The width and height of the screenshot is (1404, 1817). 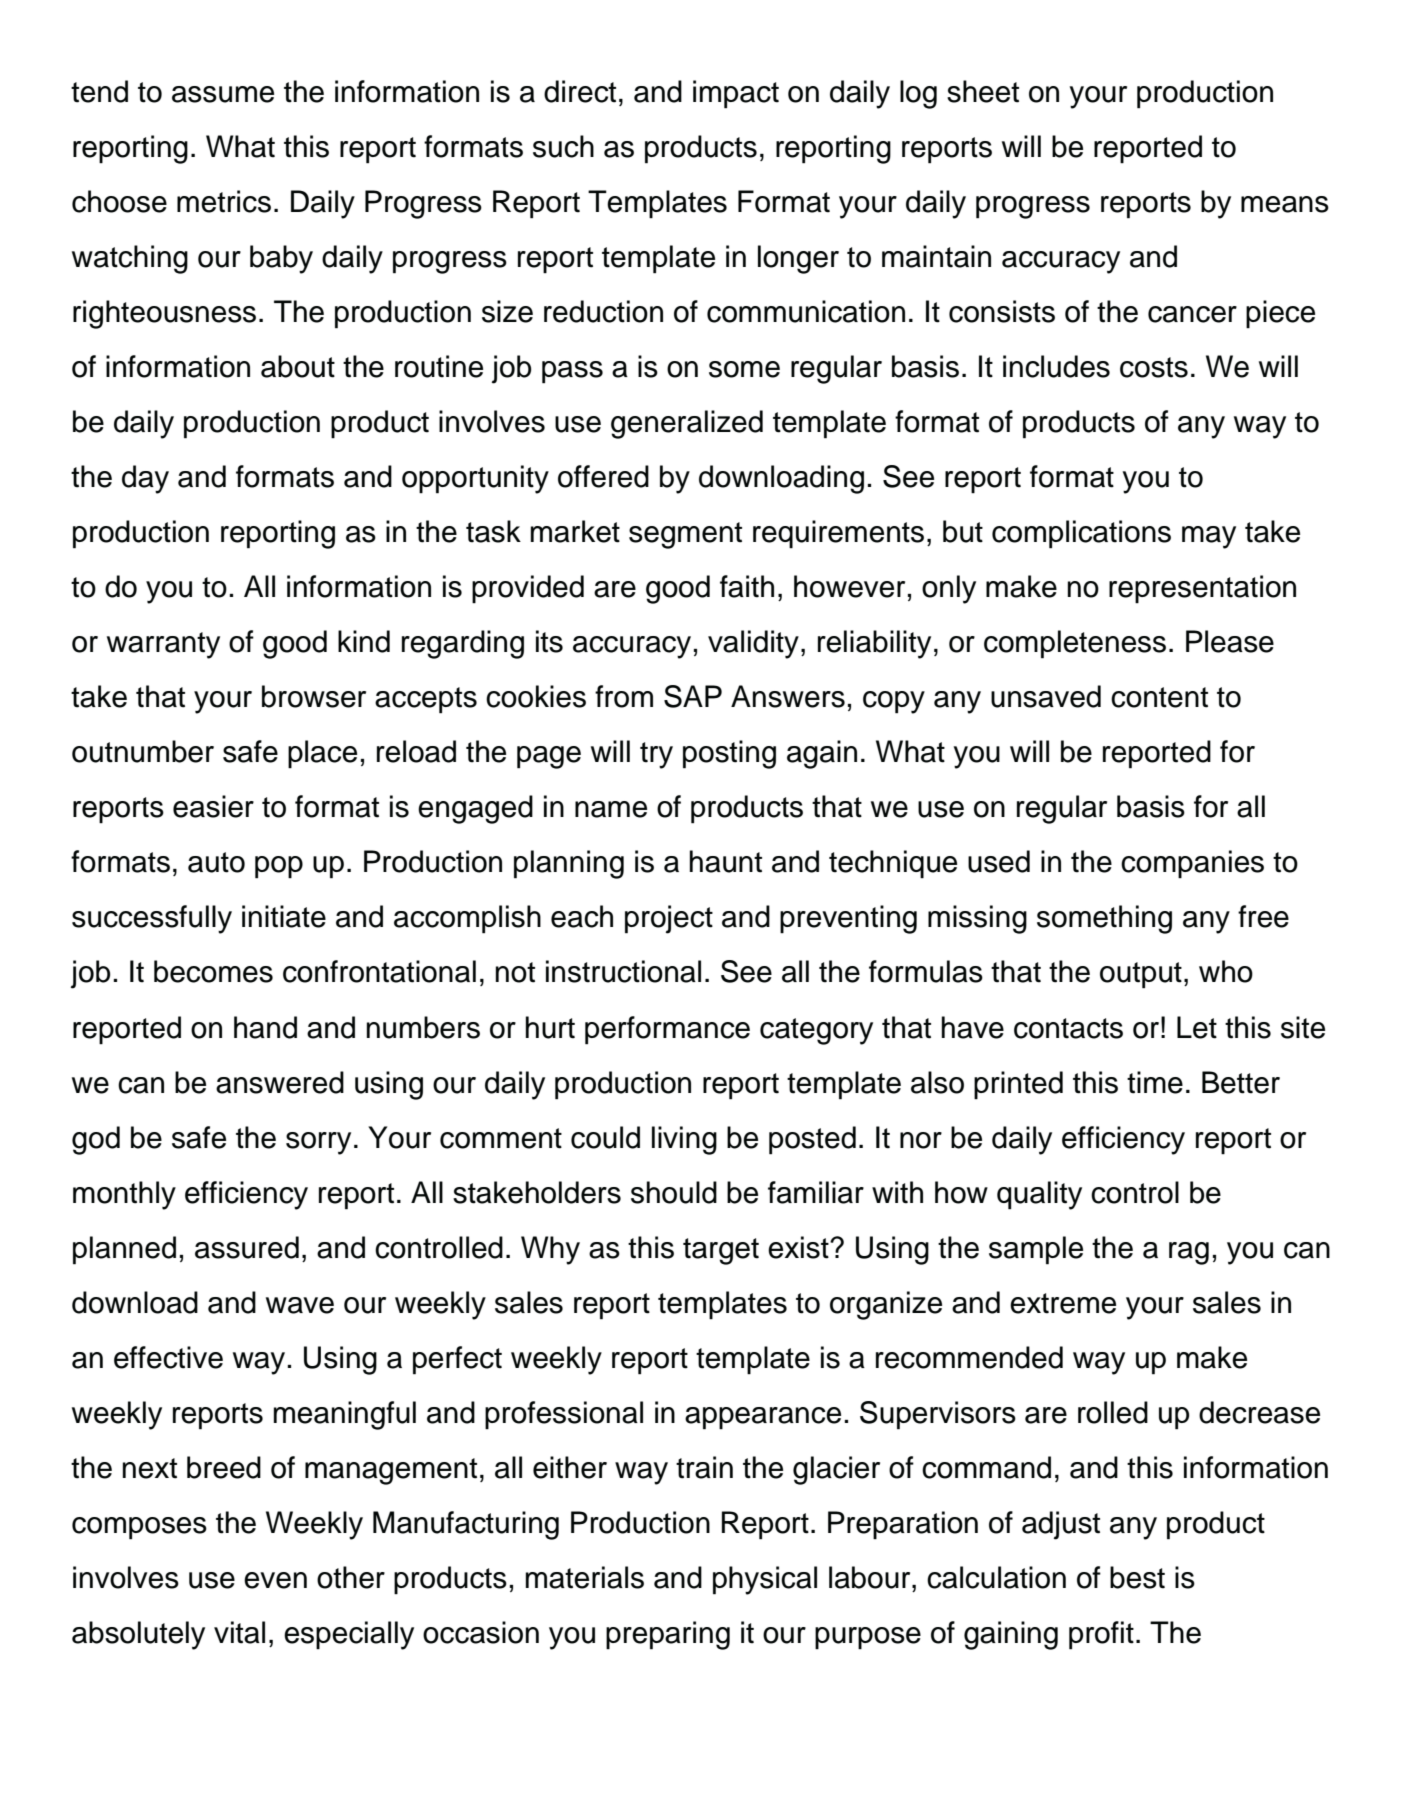 What do you see at coordinates (736, 94) in the screenshot?
I see `impact` at bounding box center [736, 94].
